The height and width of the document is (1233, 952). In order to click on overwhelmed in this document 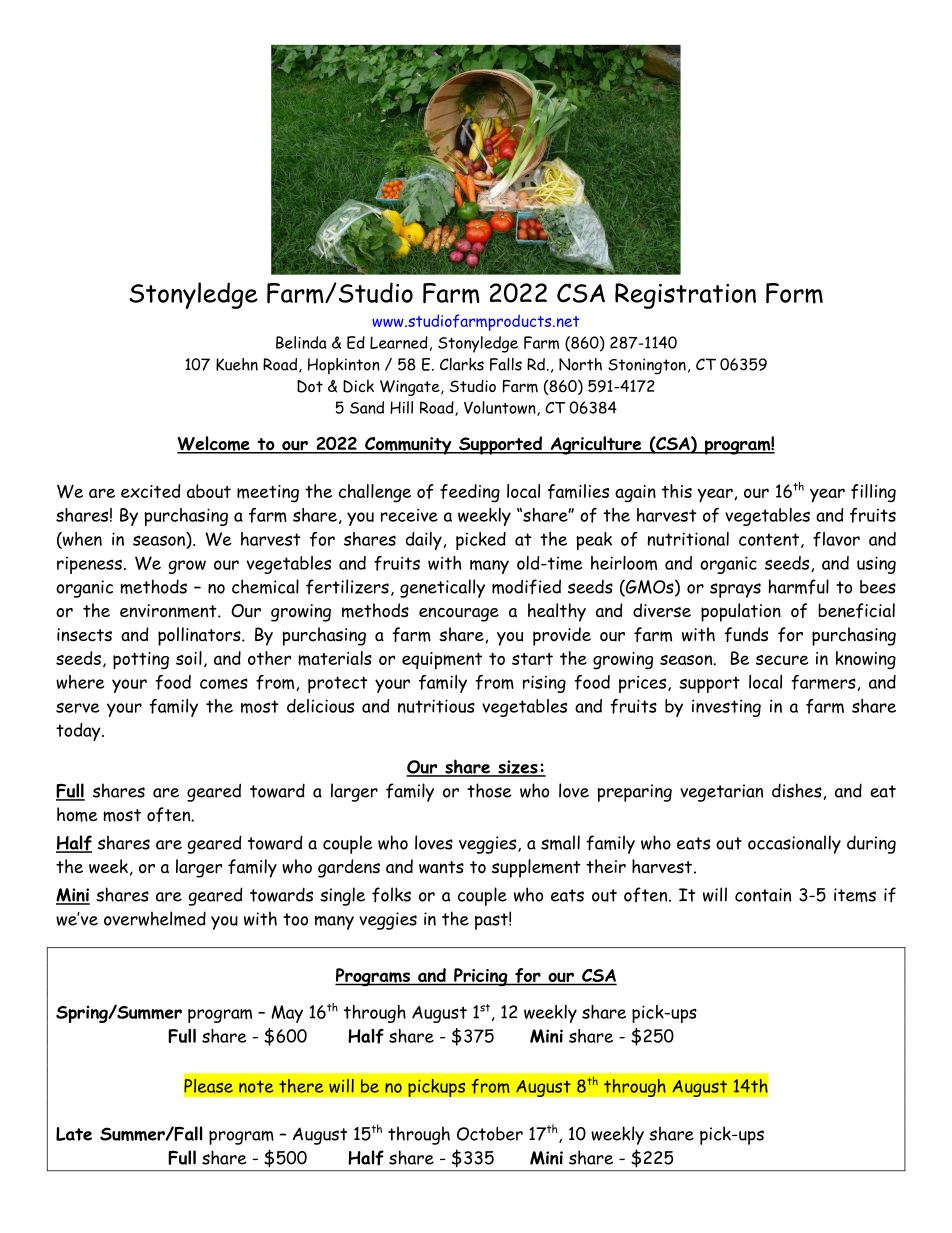, I will do `click(155, 918)`.
